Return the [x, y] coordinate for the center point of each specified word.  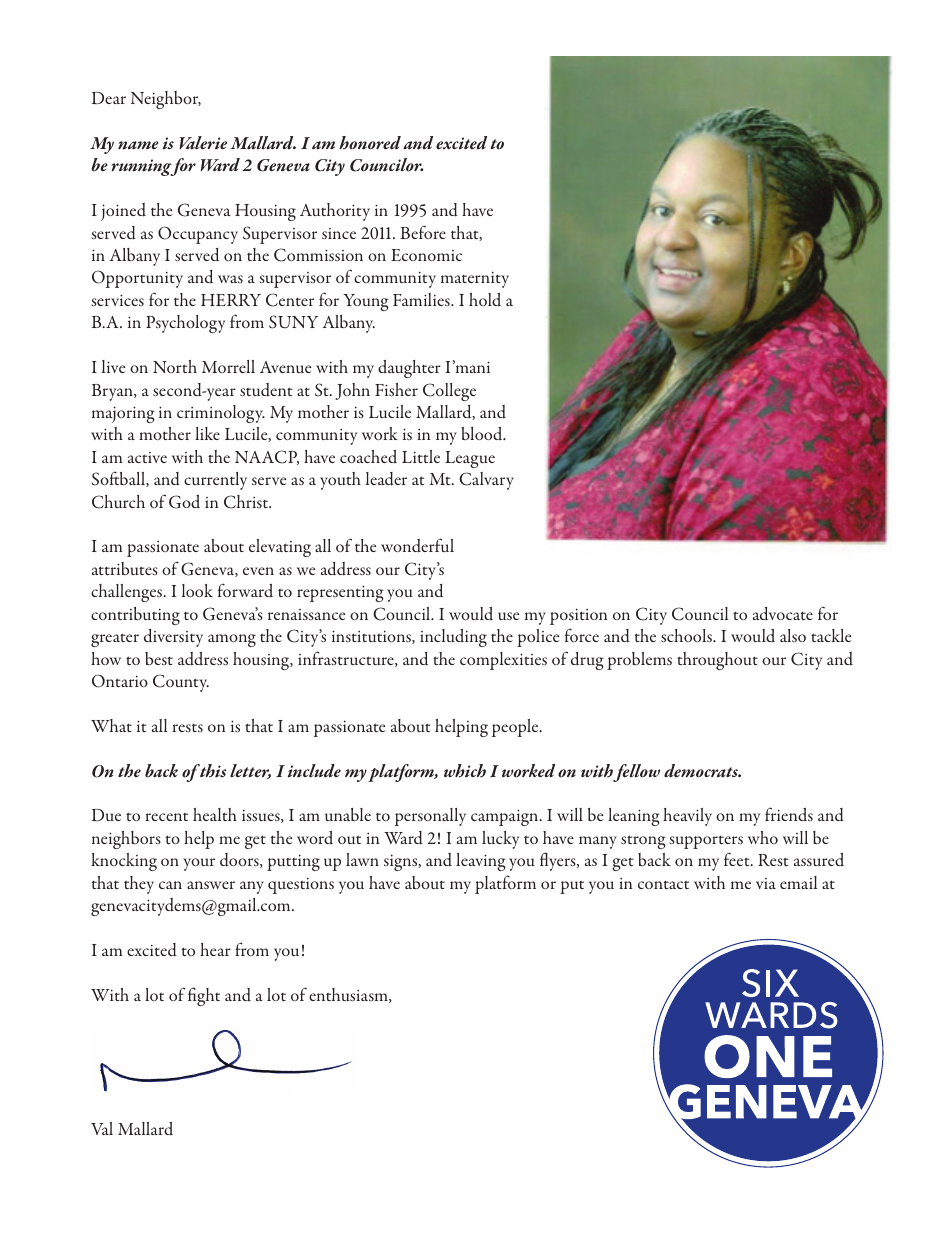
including [453, 638]
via [766, 883]
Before [423, 232]
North [175, 366]
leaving [481, 862]
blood [483, 433]
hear [215, 949]
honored [370, 143]
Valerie [203, 143]
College [449, 392]
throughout [717, 661]
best [159, 658]
